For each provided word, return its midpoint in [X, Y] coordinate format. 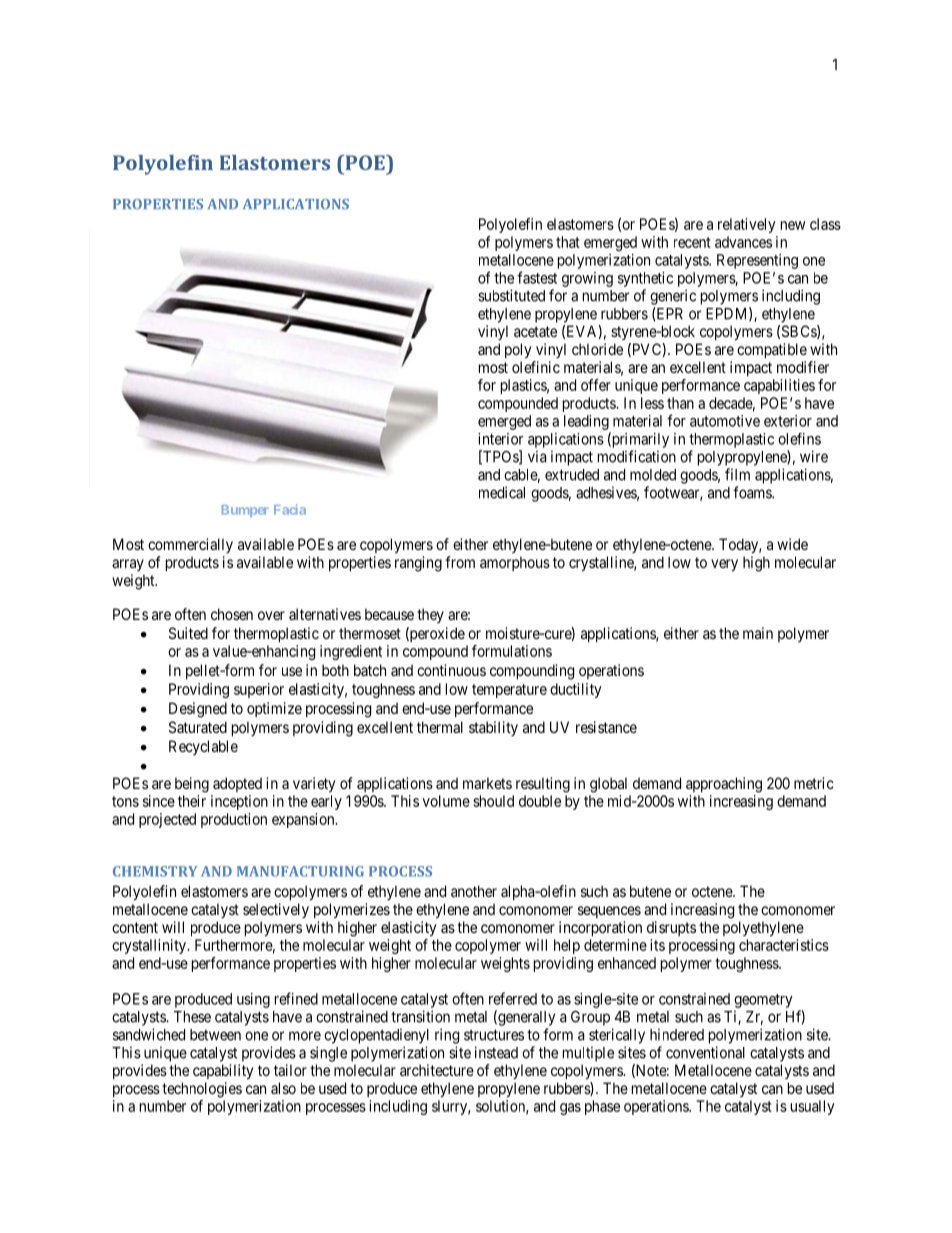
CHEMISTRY [155, 871]
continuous [451, 670]
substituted [511, 295]
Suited [188, 633]
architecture [437, 1070]
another [474, 891]
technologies [202, 1090]
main [758, 633]
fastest [537, 277]
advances [743, 242]
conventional [705, 1052]
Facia [290, 509]
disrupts [671, 928]
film [737, 474]
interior [500, 439]
